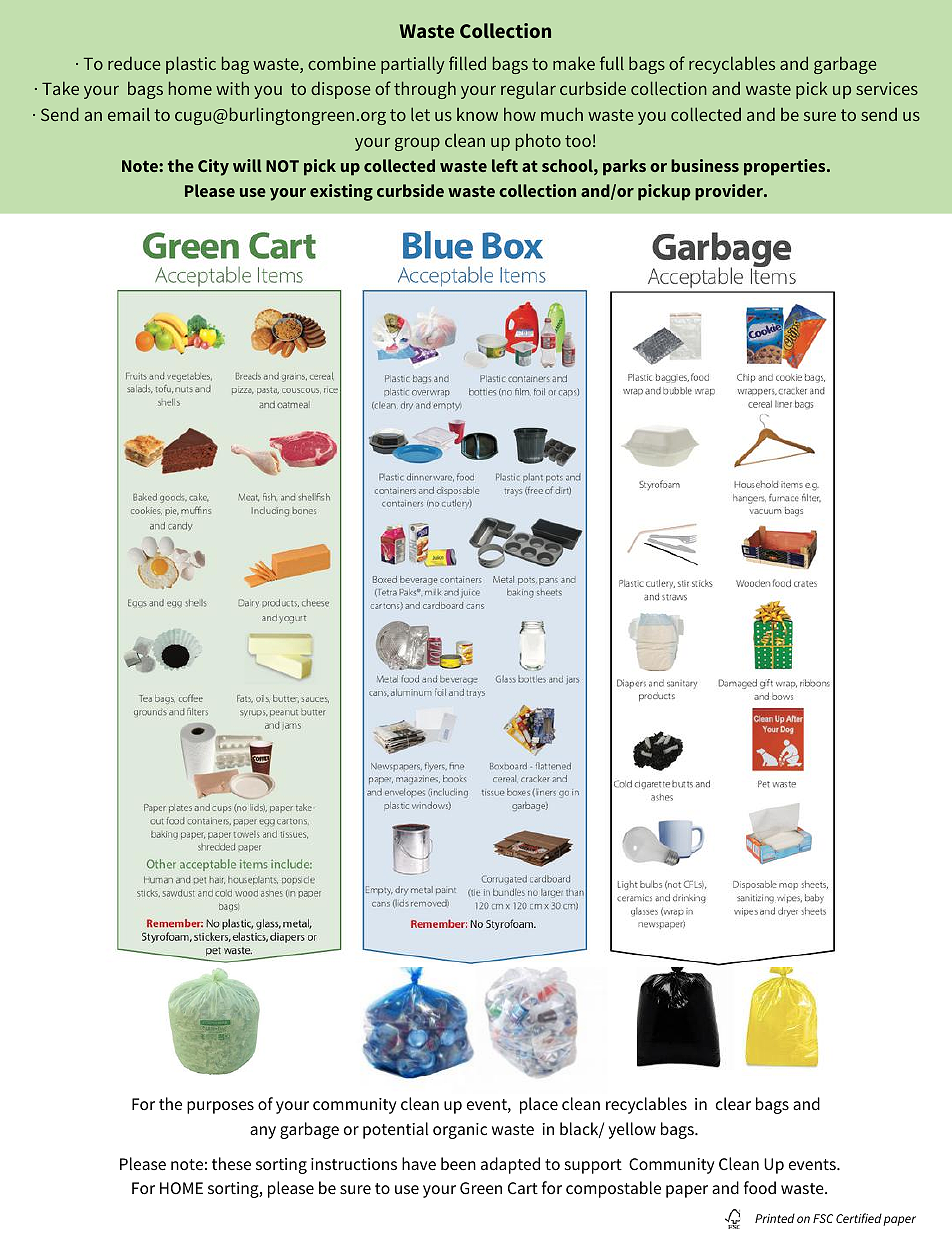 The width and height of the screenshot is (952, 1233). Describe the element at coordinates (786, 167) in the screenshot. I see `properties` at that location.
